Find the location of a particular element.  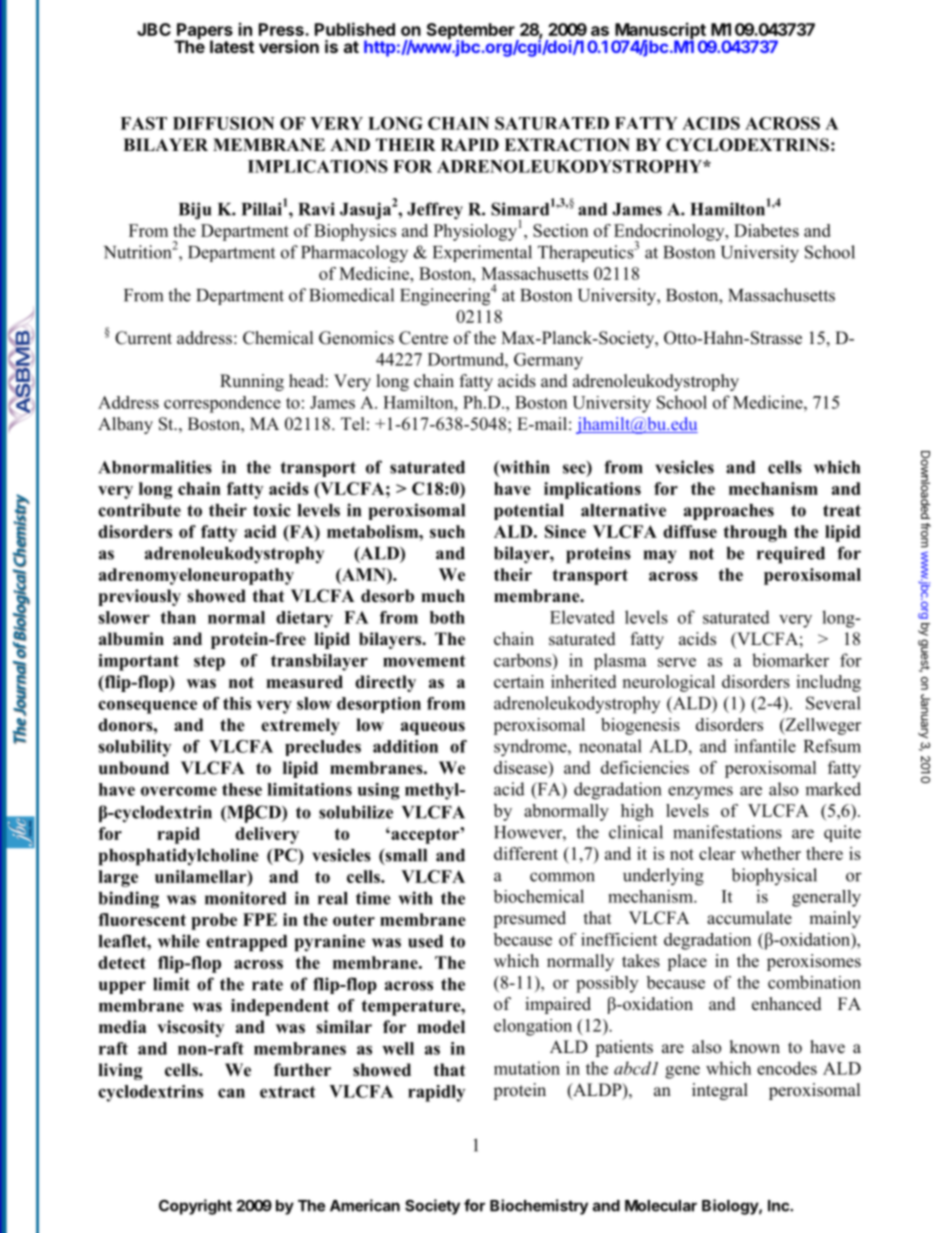

Copyright is located at coordinates (195, 1207).
